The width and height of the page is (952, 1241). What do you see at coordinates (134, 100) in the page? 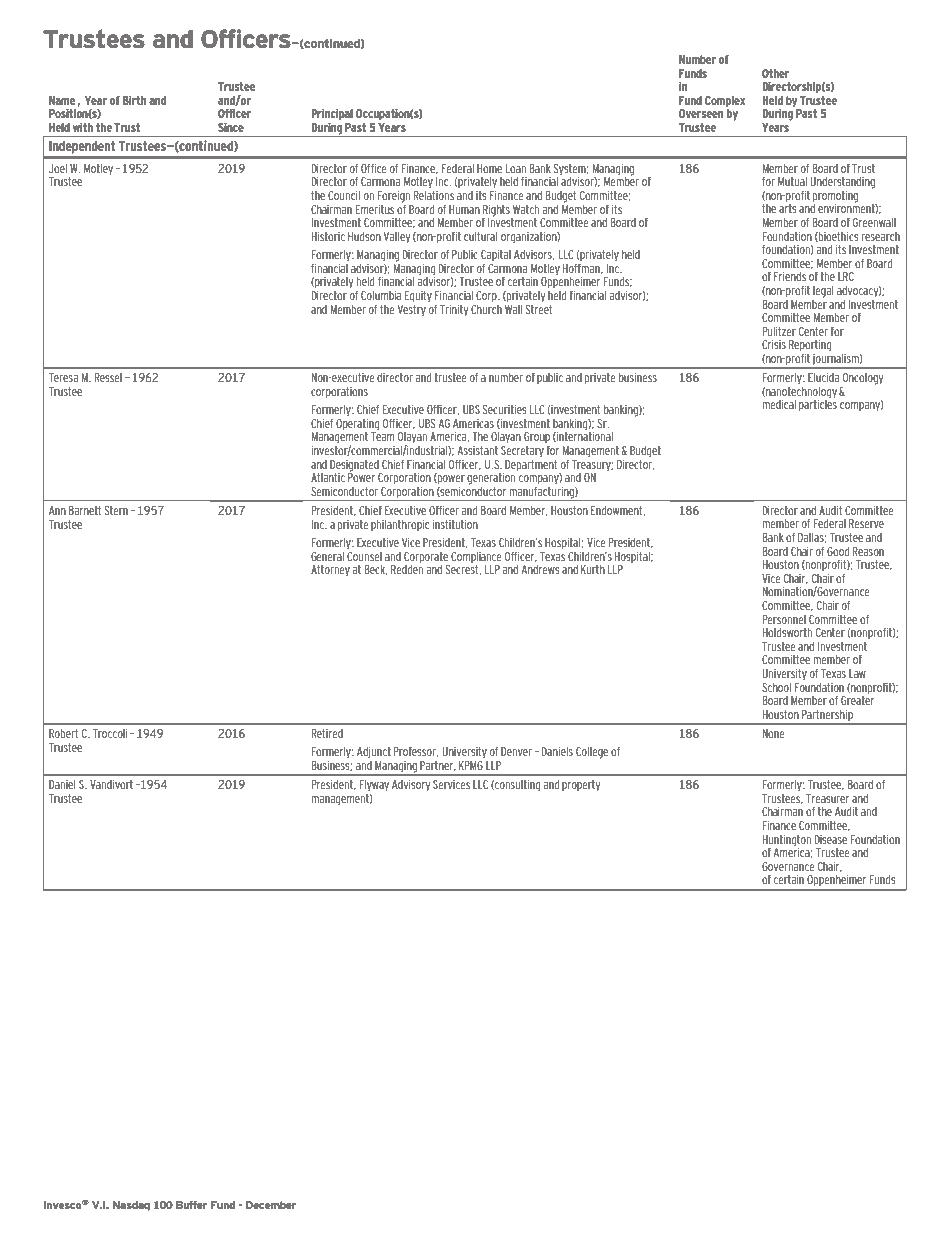
I see `Birth` at bounding box center [134, 100].
